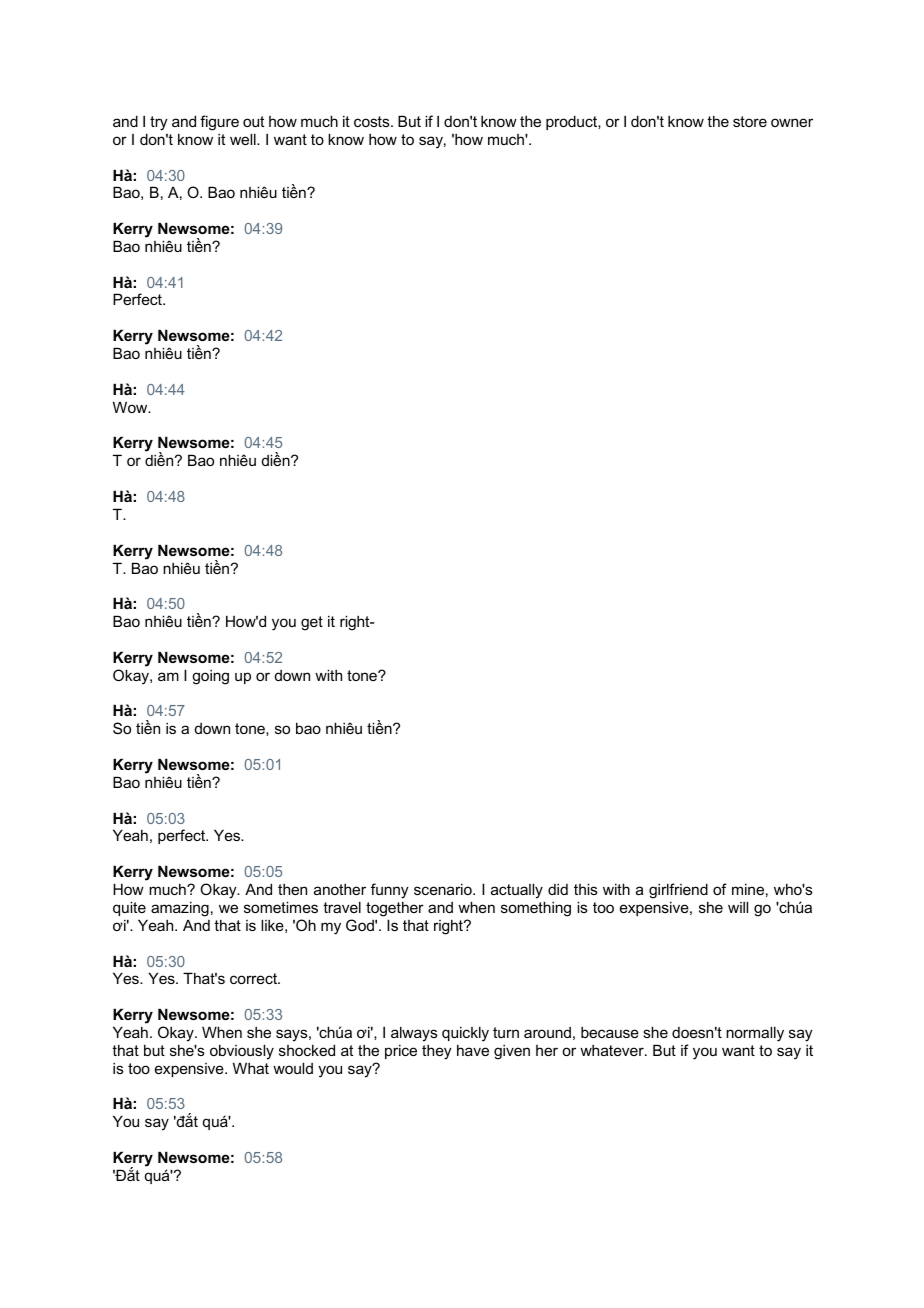 This screenshot has width=924, height=1308. I want to click on Wow, so click(131, 407).
